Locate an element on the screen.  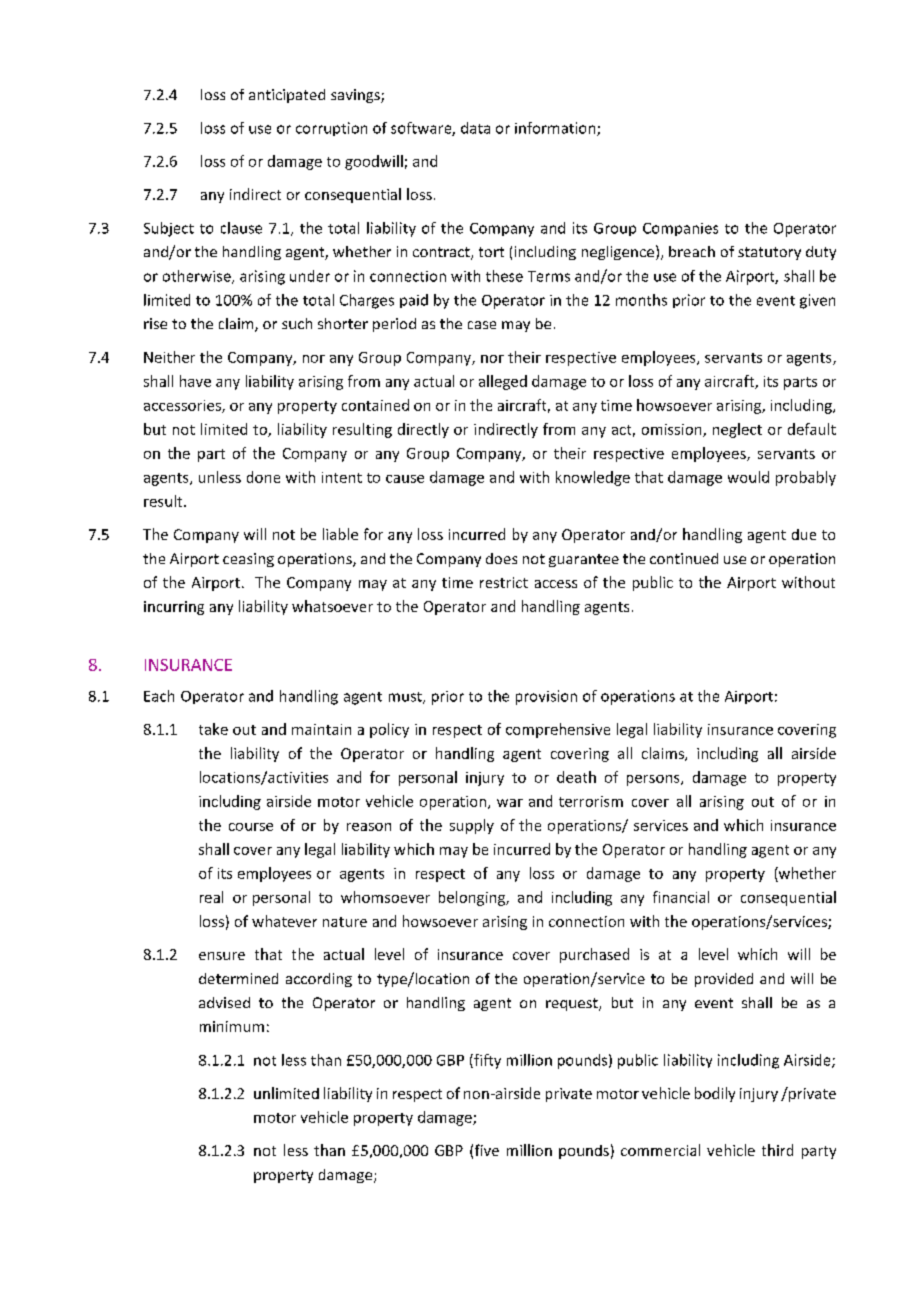
case is located at coordinates (482, 325).
